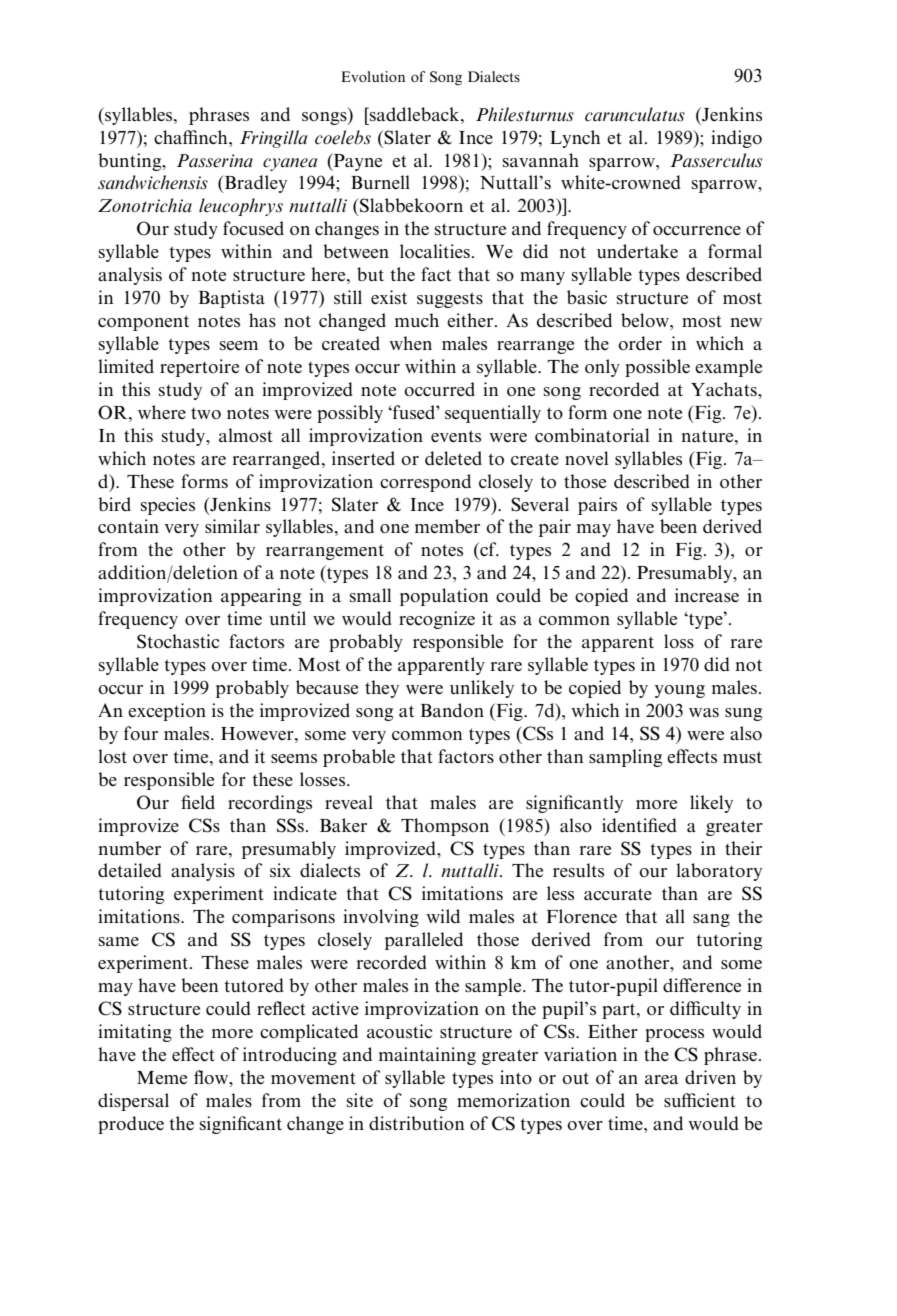 The width and height of the image is (897, 1316). Describe the element at coordinates (443, 916) in the image. I see `wild` at that location.
